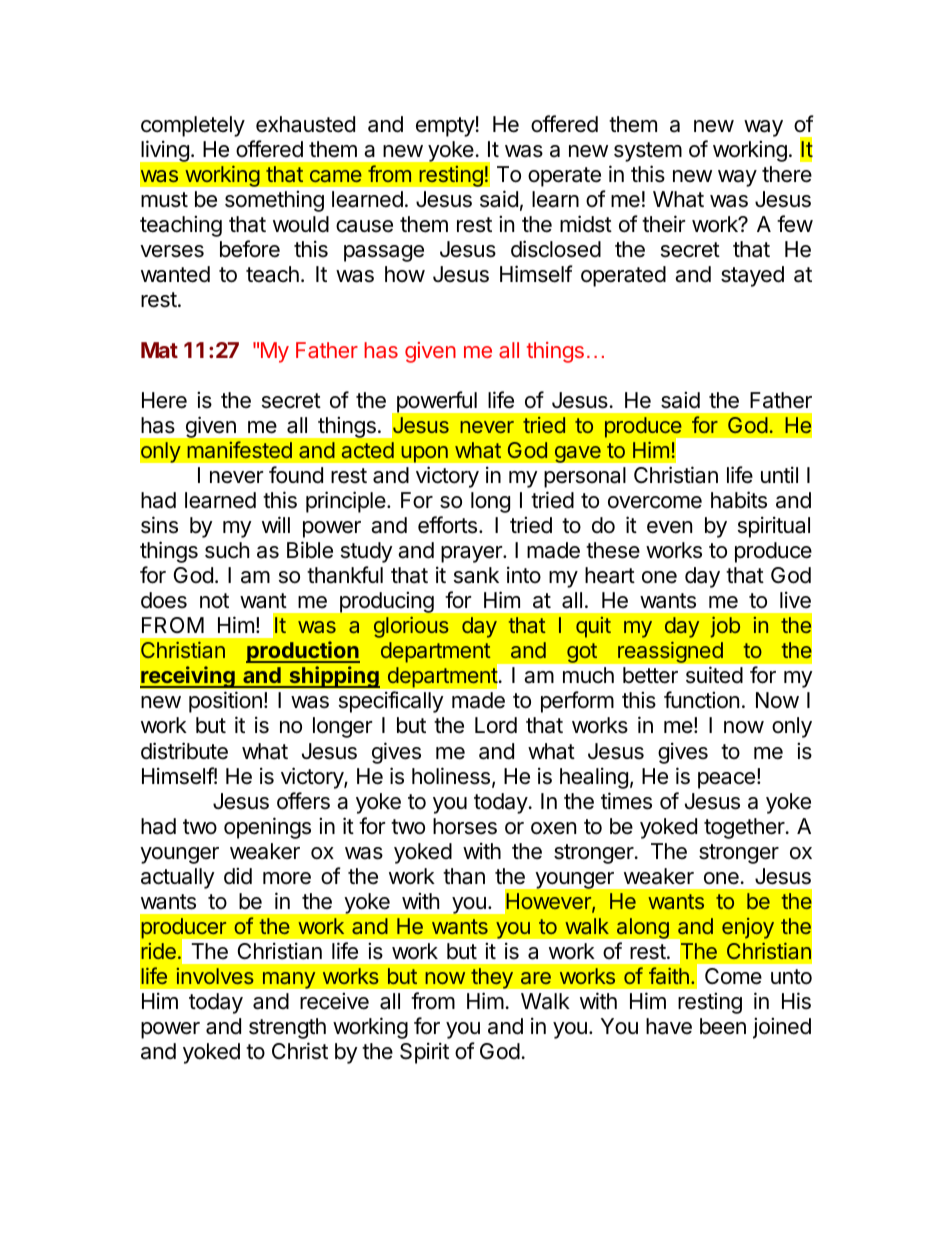  Describe the element at coordinates (723, 1026) in the screenshot. I see `been` at that location.
